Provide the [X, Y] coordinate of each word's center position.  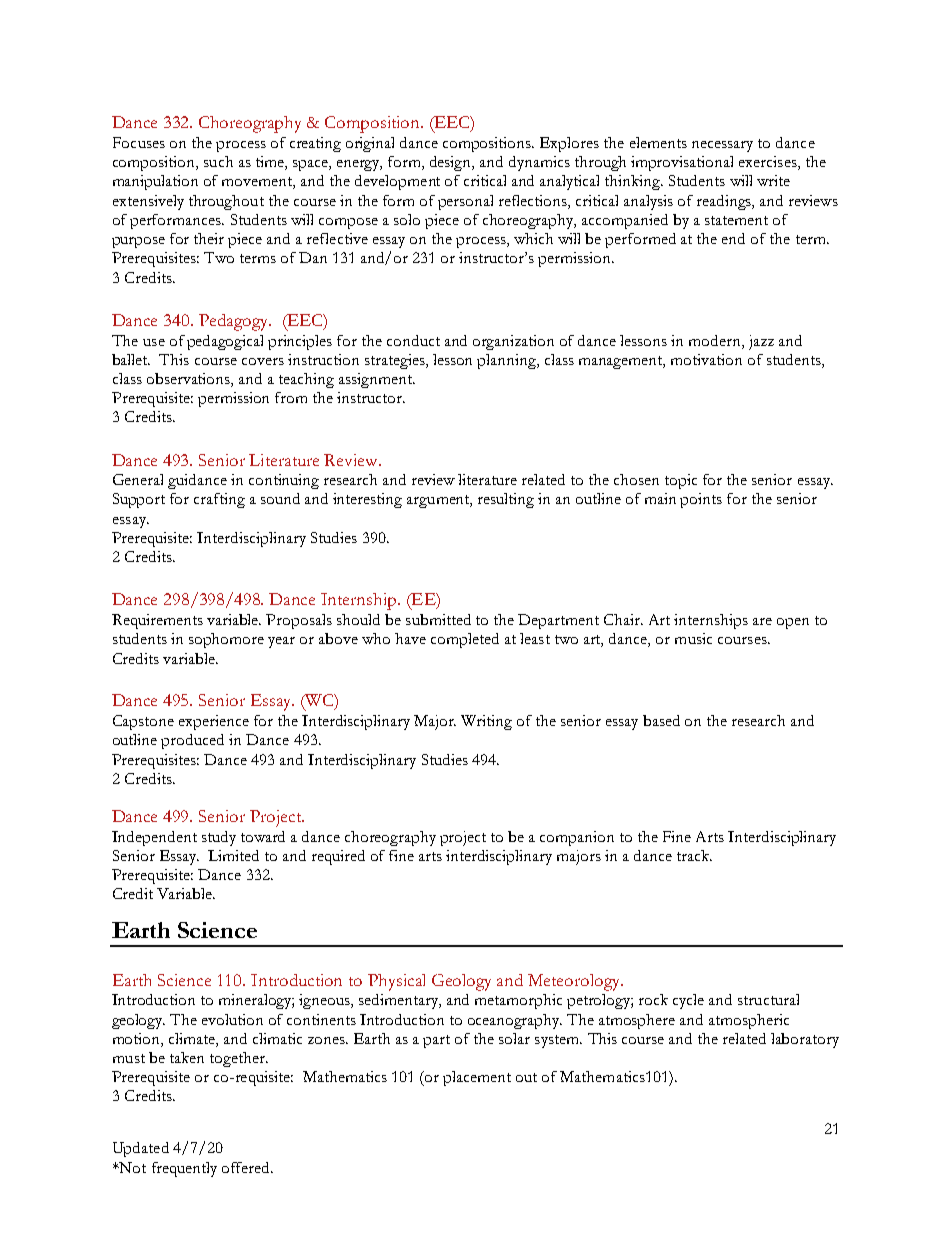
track [694, 855]
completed [465, 640]
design [452, 163]
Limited [233, 855]
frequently [184, 1169]
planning [507, 361]
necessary [722, 146]
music [693, 638]
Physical [396, 982]
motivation [706, 359]
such [218, 161]
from [291, 397]
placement [477, 1078]
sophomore [226, 640]
